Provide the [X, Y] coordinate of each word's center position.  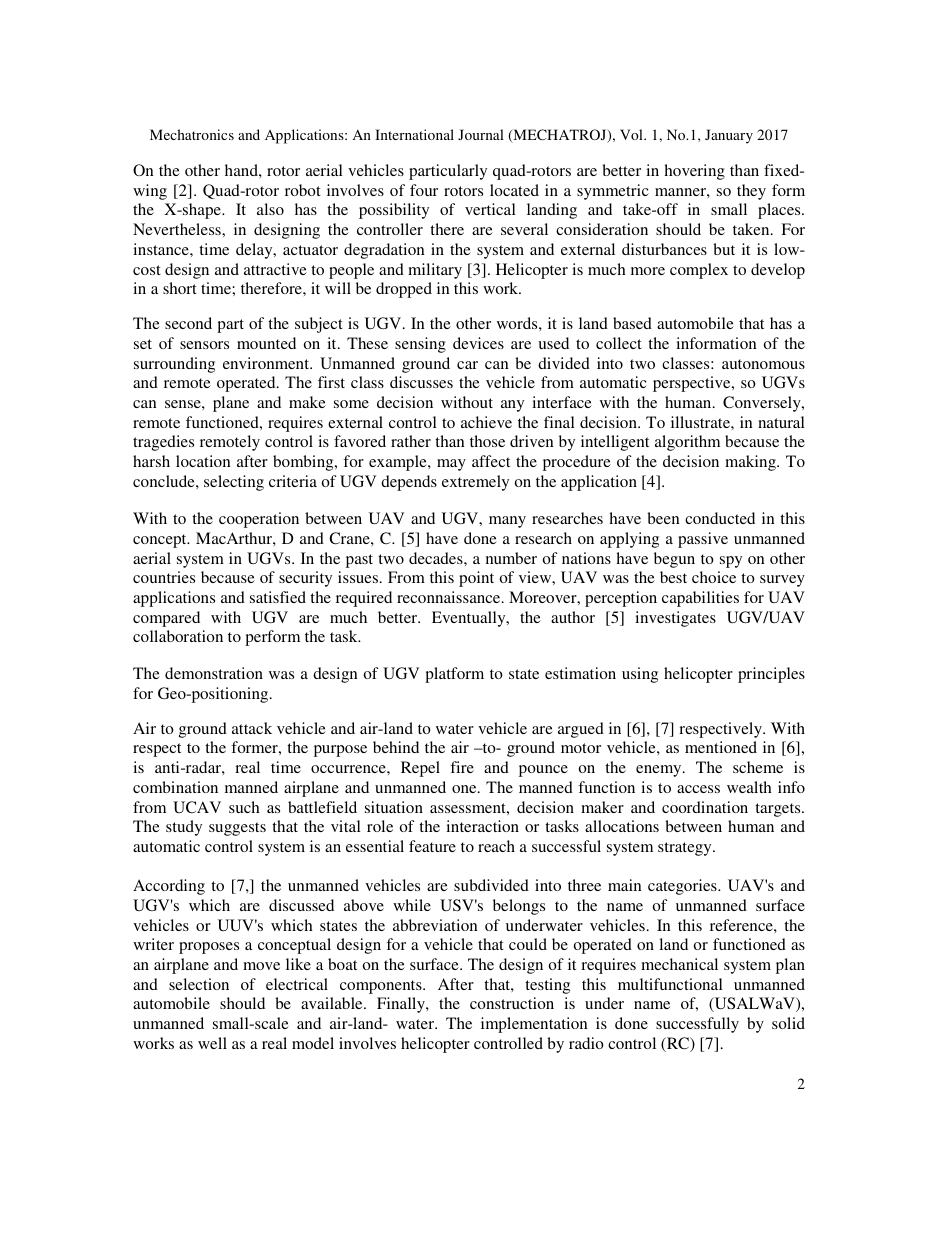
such [244, 807]
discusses [421, 382]
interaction [482, 826]
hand [242, 170]
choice [714, 577]
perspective [693, 384]
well [212, 1043]
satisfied [278, 597]
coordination [705, 807]
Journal [481, 134]
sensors [204, 345]
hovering [695, 172]
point [476, 579]
